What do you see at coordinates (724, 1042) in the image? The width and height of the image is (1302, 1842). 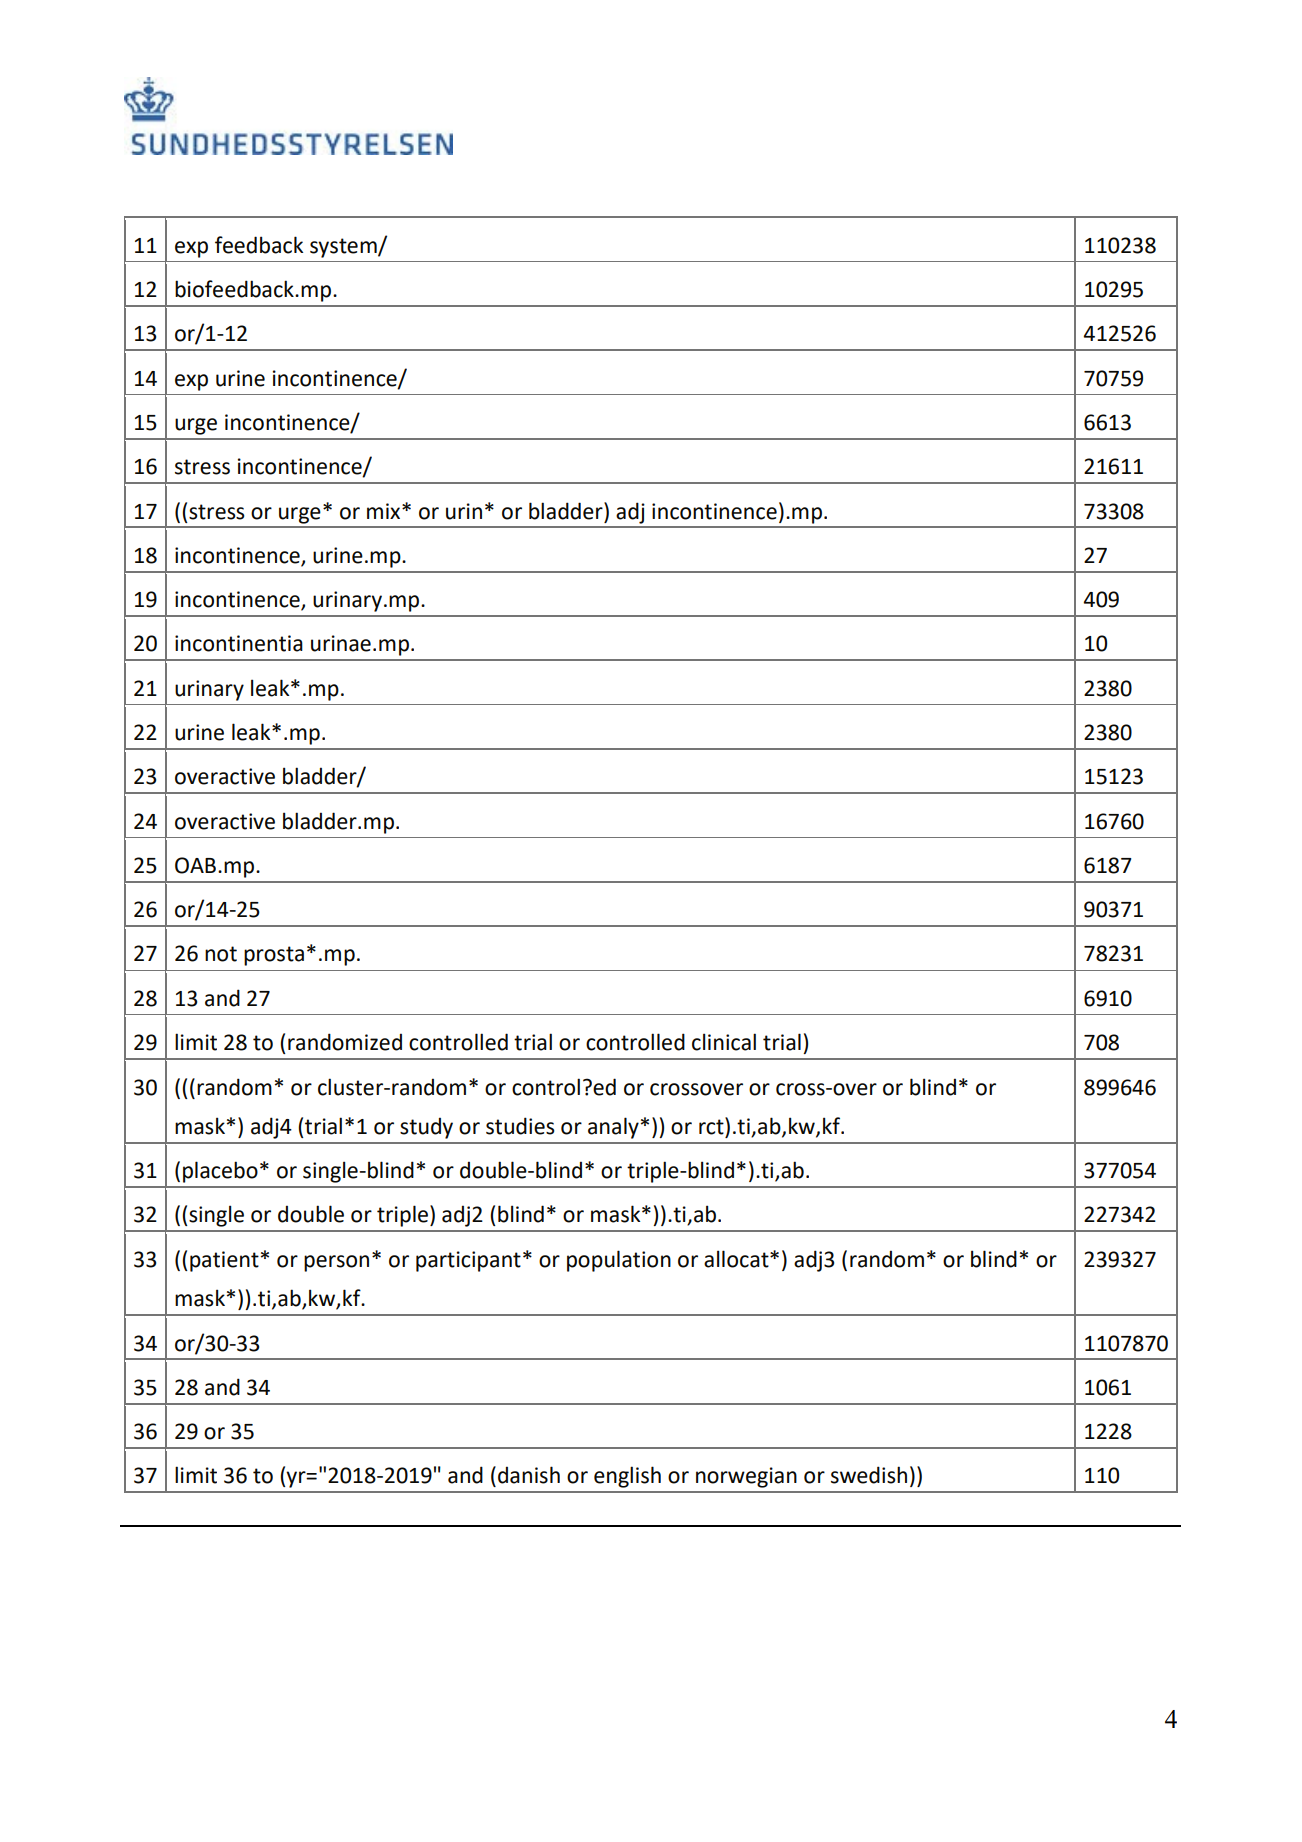 I see `clinical` at bounding box center [724, 1042].
